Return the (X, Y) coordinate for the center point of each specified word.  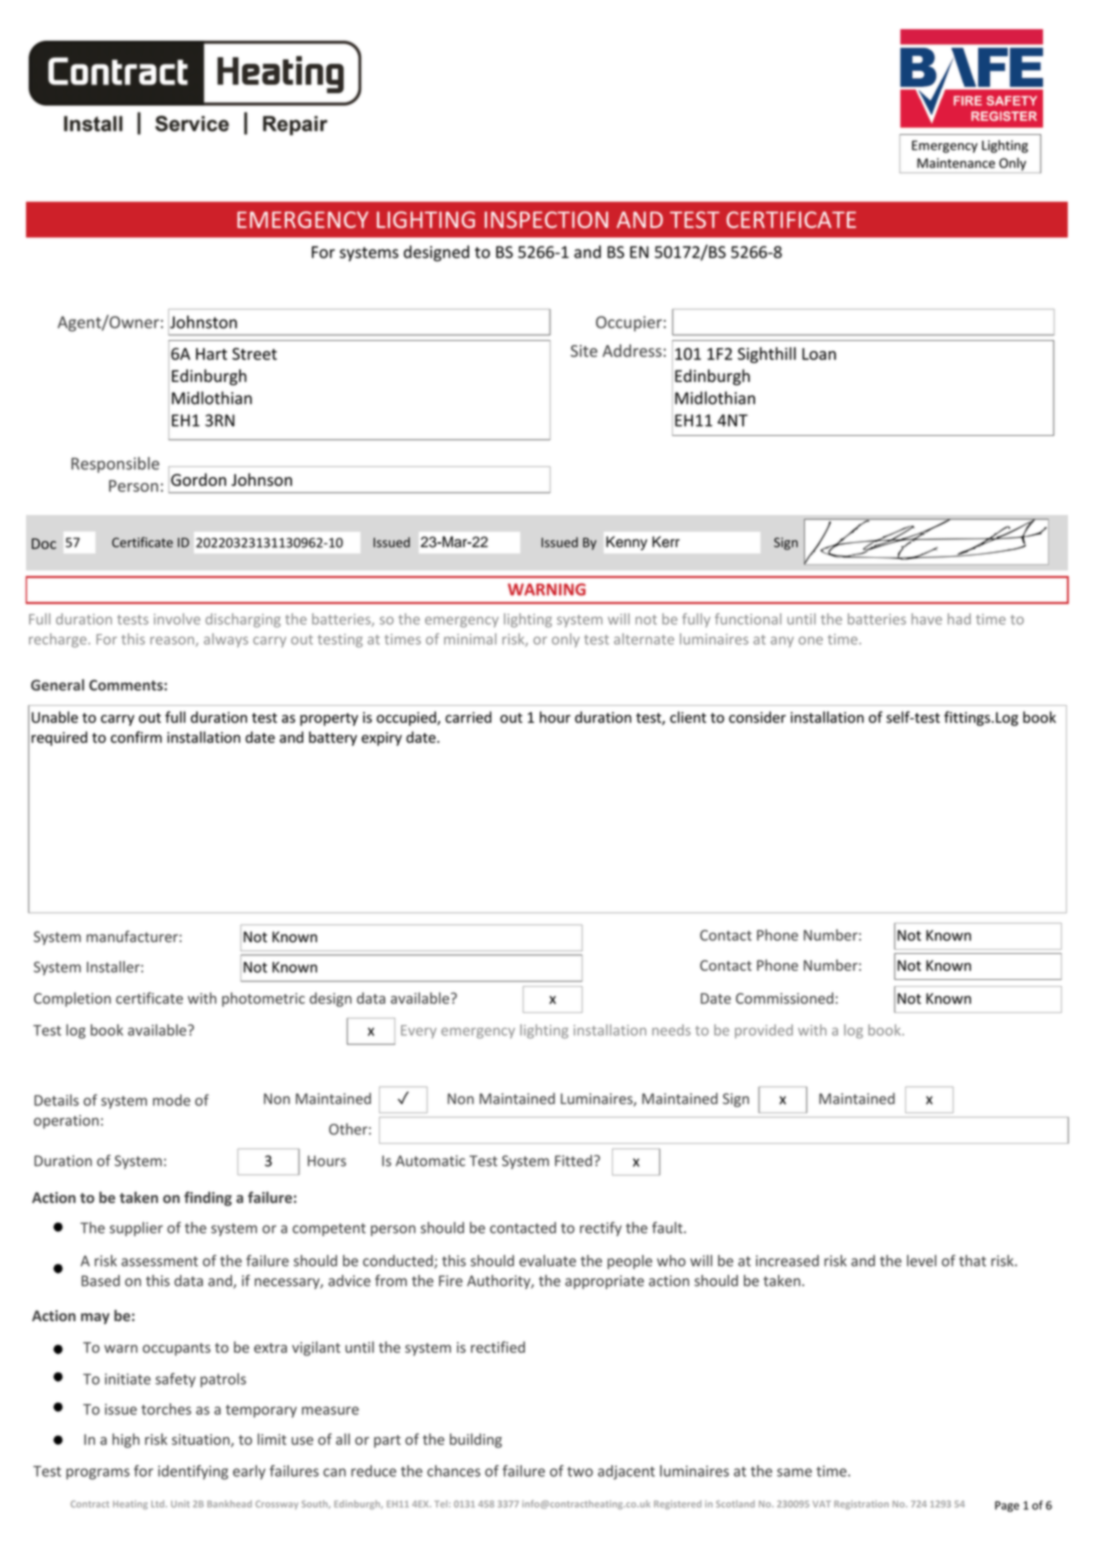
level (921, 1261)
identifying (193, 1472)
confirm (136, 737)
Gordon (198, 479)
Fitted (573, 1161)
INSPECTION (546, 219)
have (927, 619)
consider (757, 717)
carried (468, 717)
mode (171, 1100)
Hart (211, 354)
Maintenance (956, 163)
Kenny (626, 543)
